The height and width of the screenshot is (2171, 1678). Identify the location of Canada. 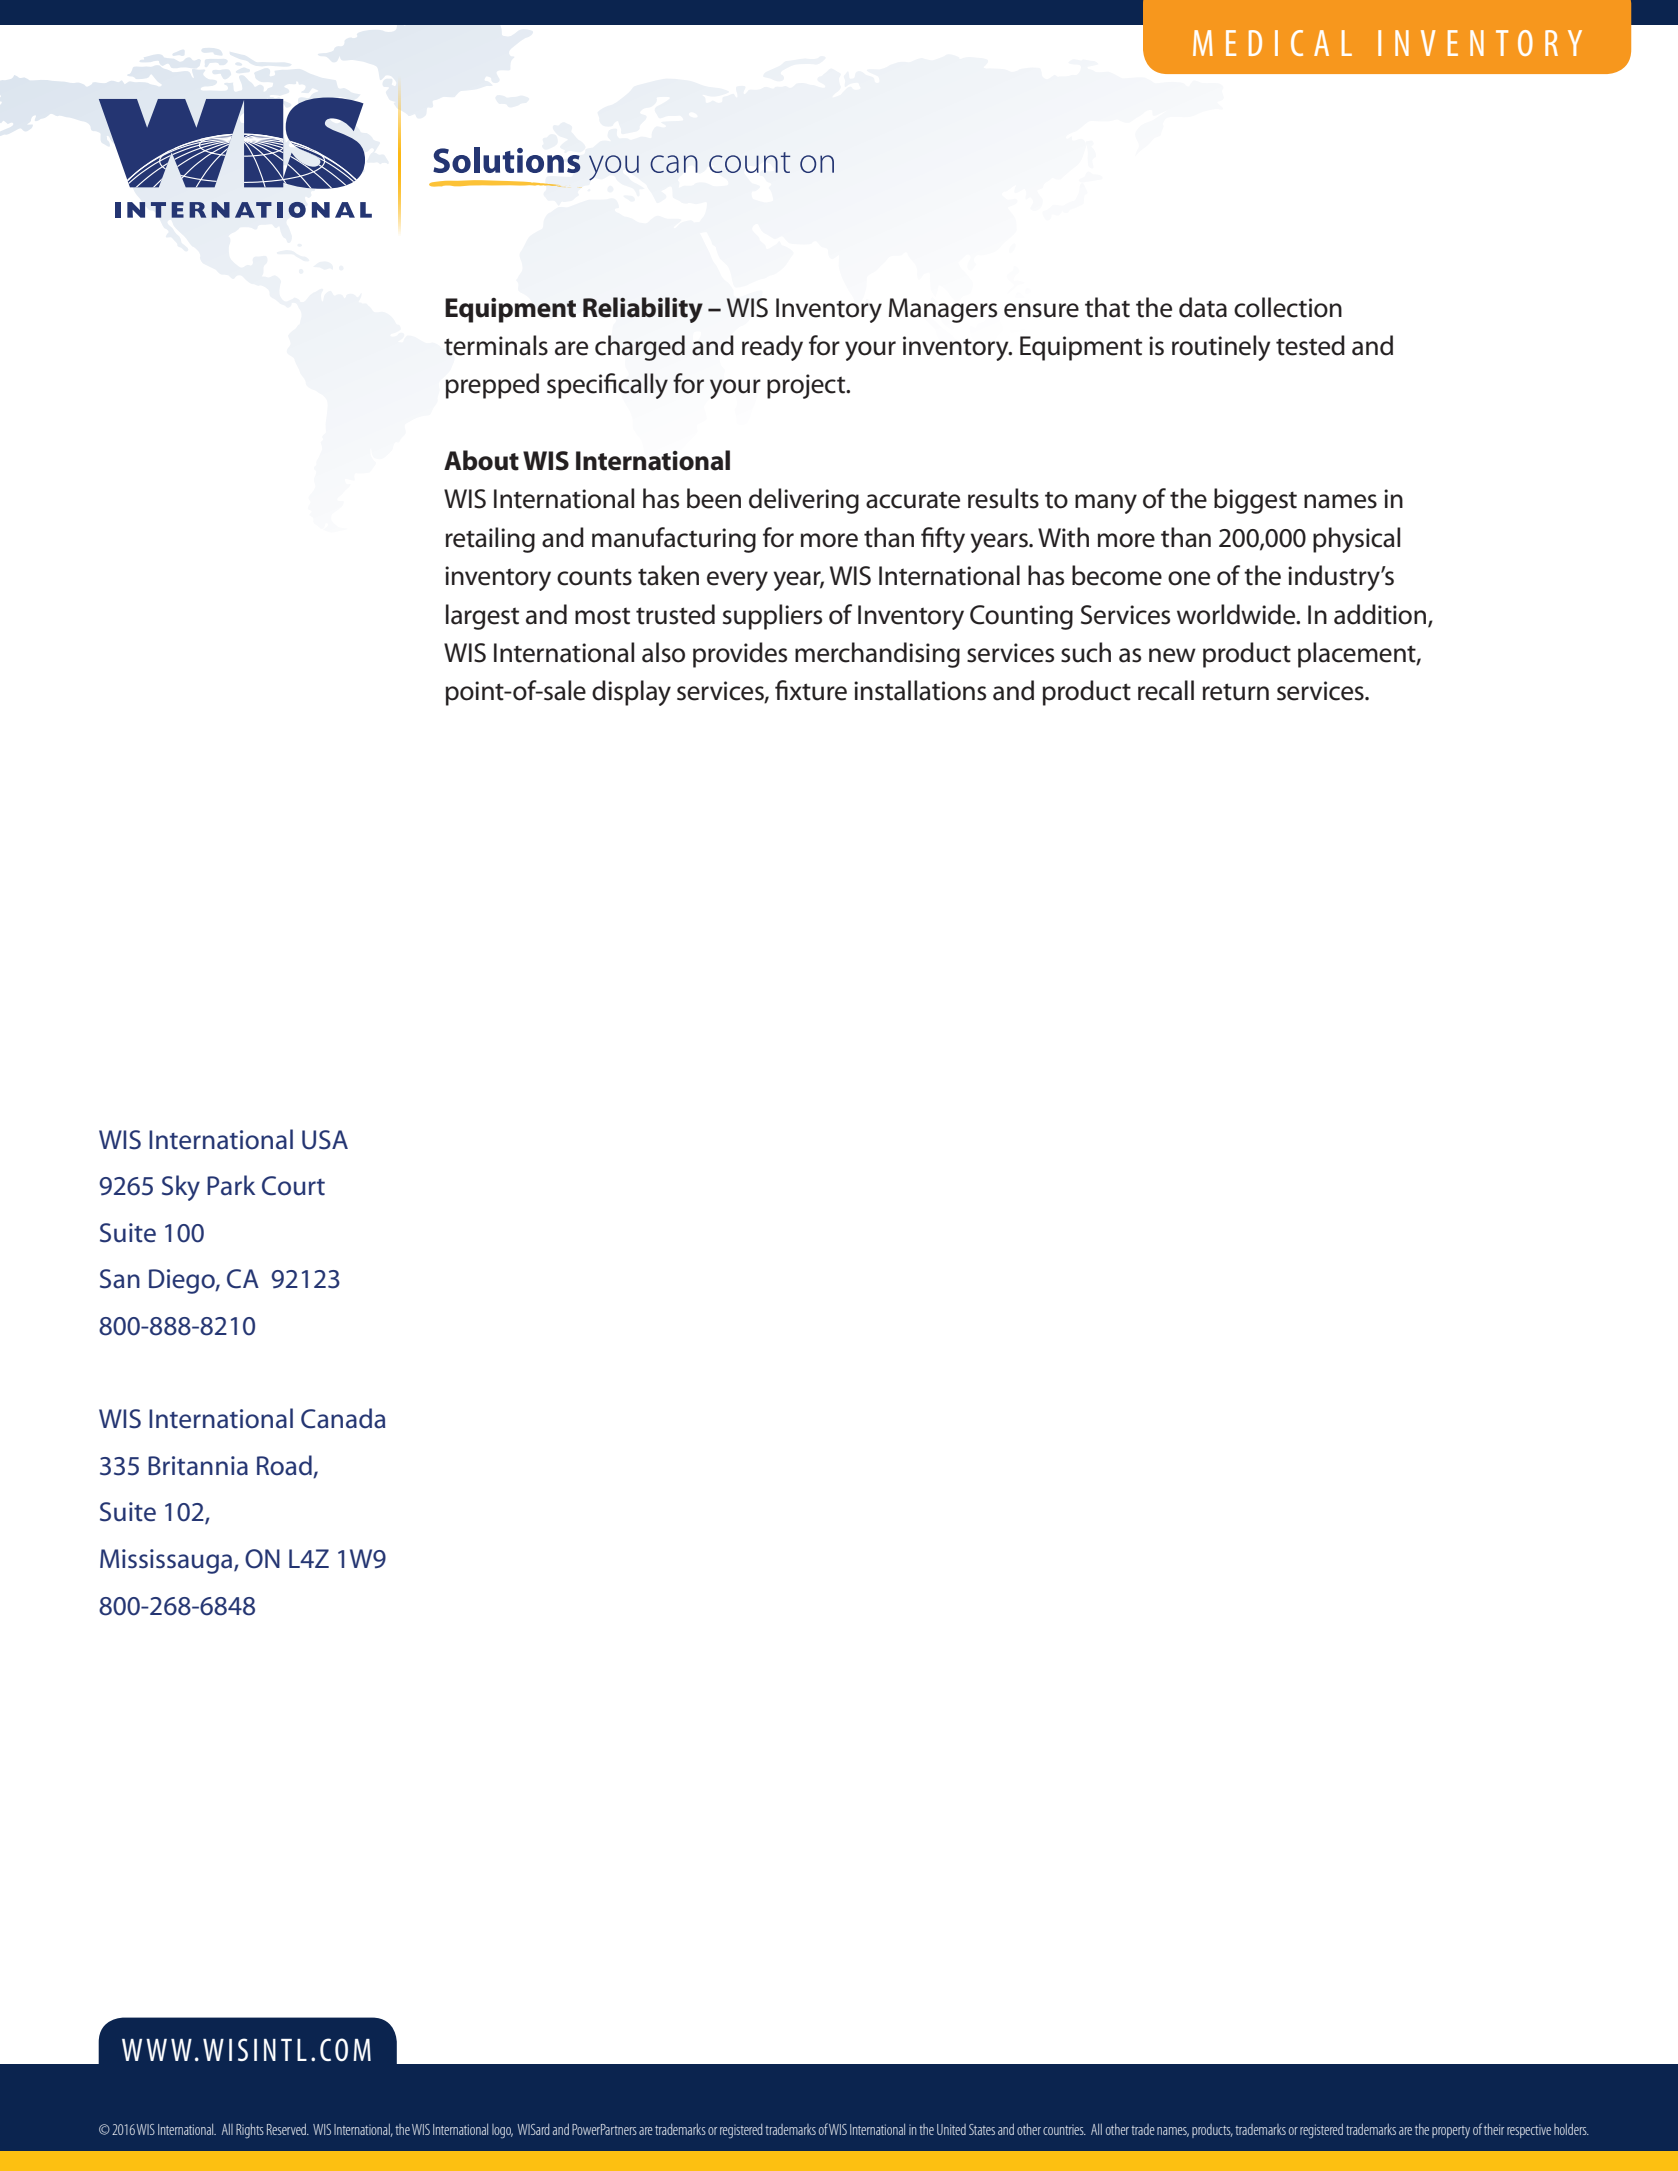
(343, 1418).
